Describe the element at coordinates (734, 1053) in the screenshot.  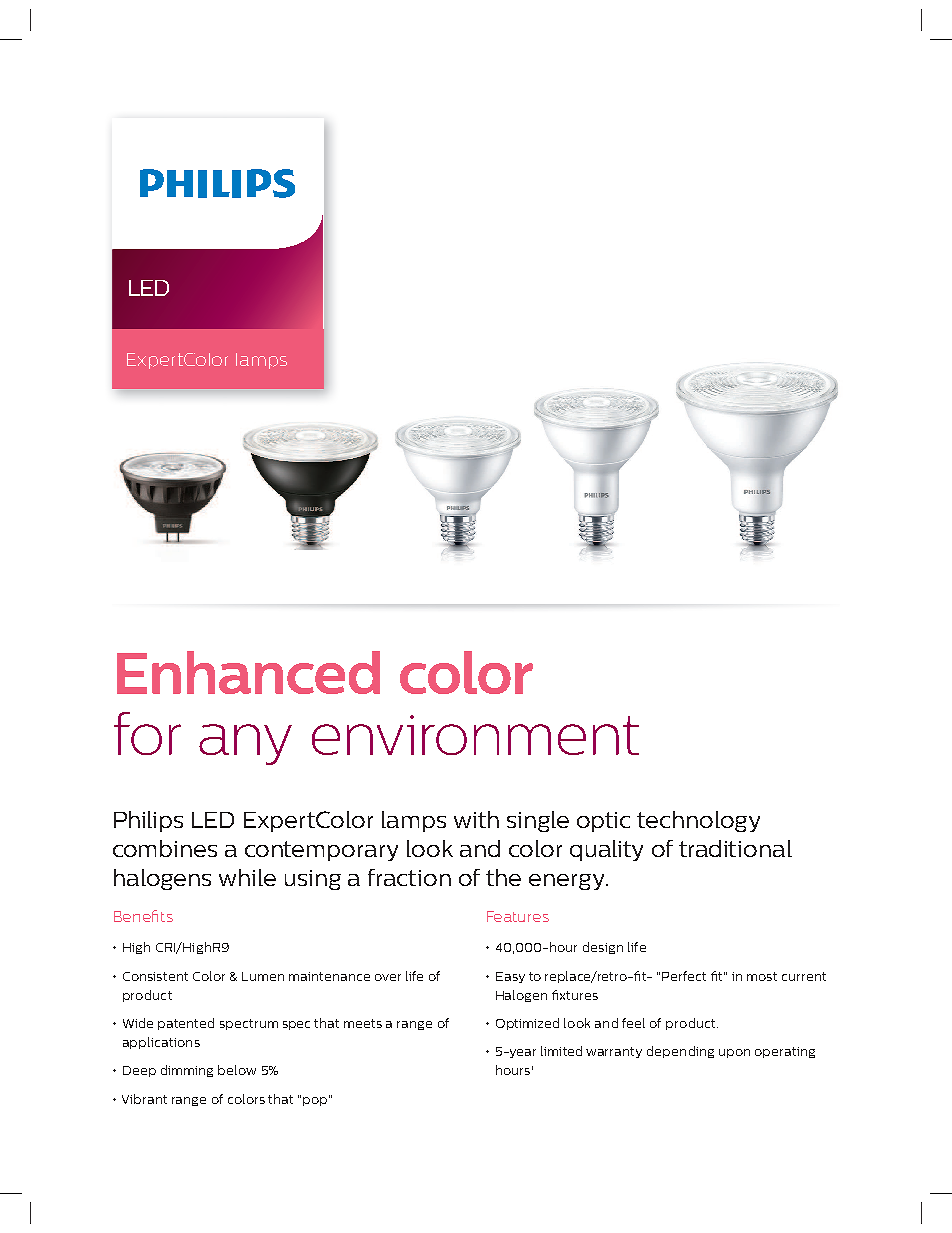
I see `upon` at that location.
